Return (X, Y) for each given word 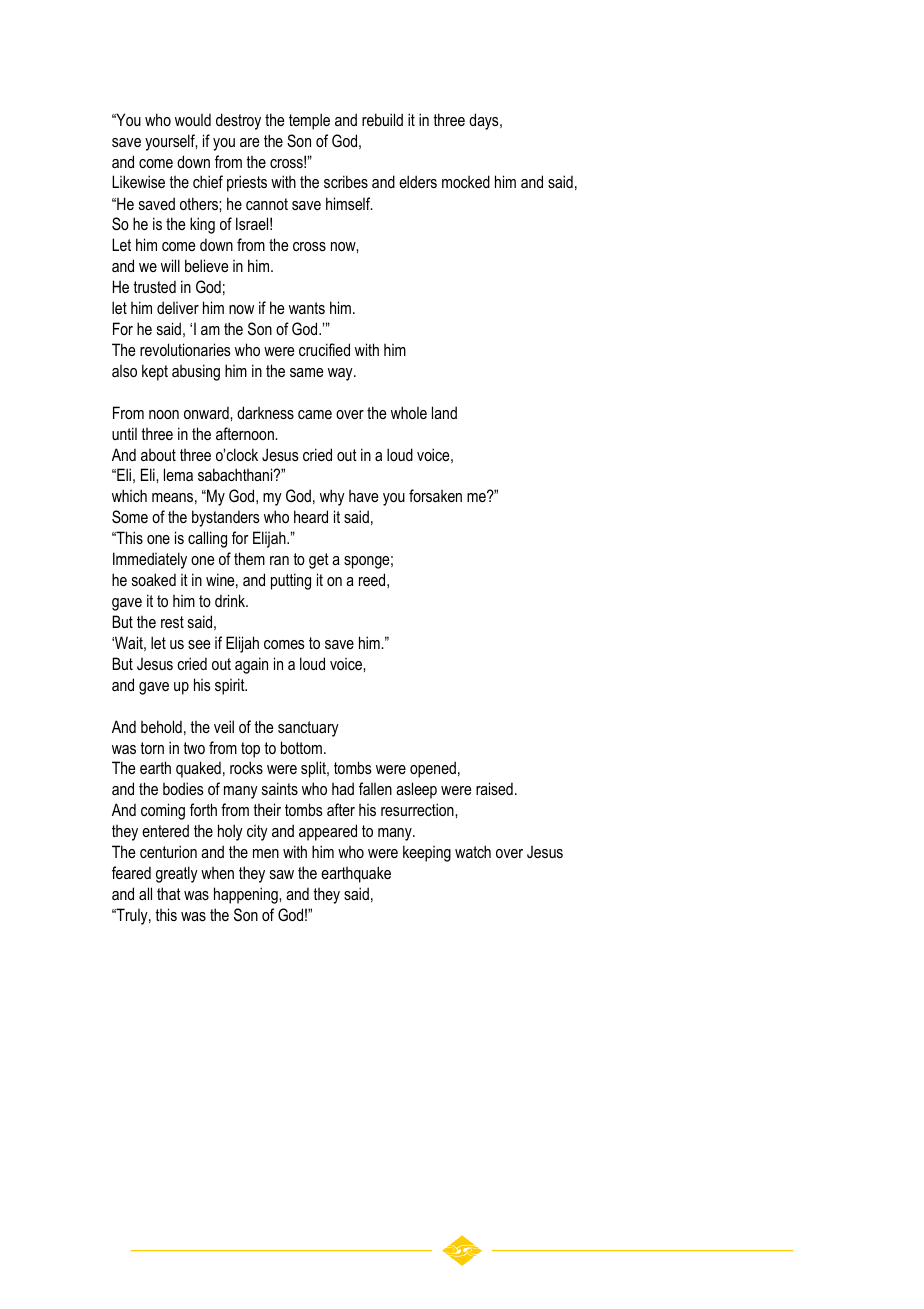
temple (309, 121)
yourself (171, 142)
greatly (177, 874)
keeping (427, 853)
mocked (466, 181)
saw (282, 874)
